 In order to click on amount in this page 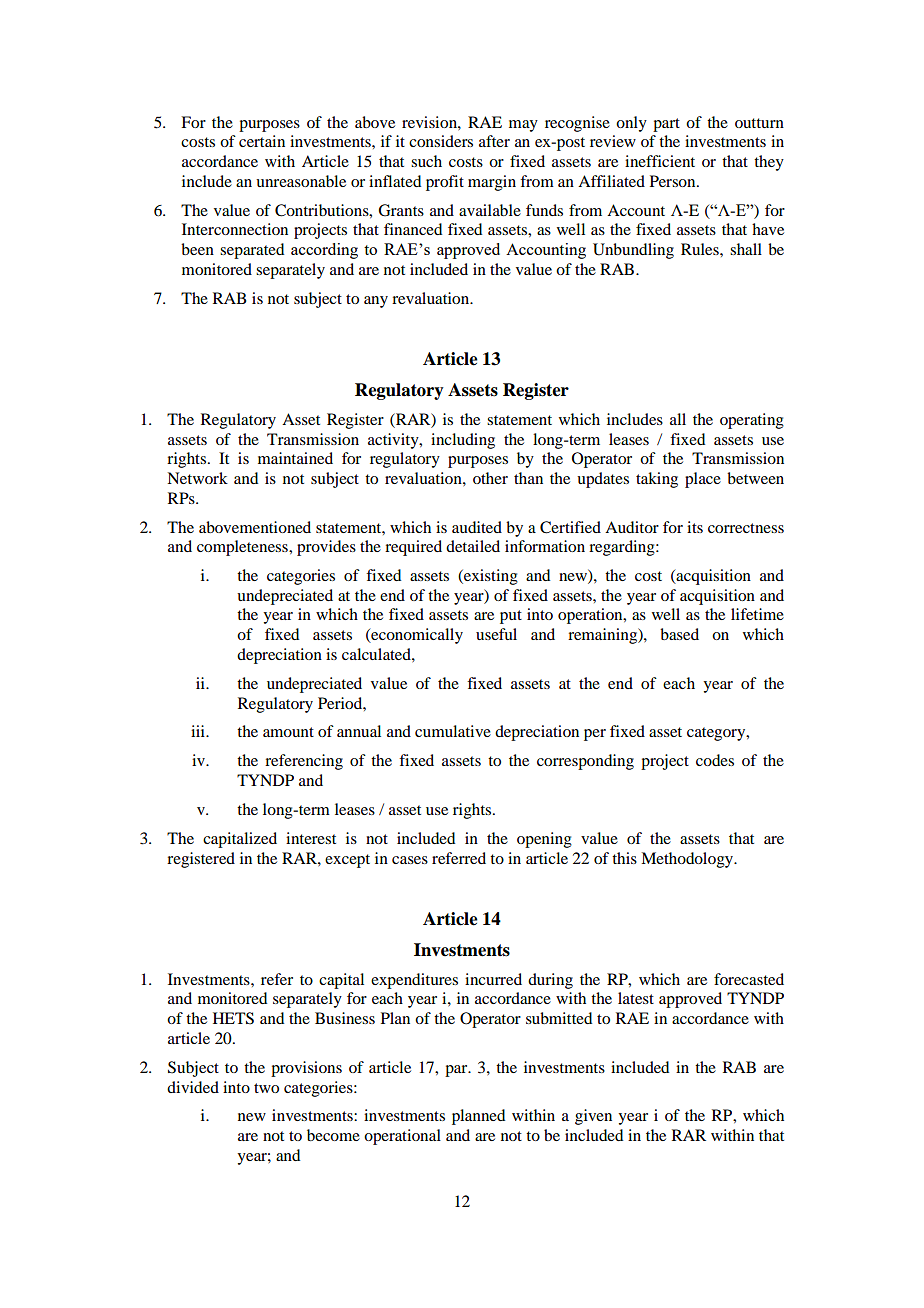, I will do `click(288, 732)`.
